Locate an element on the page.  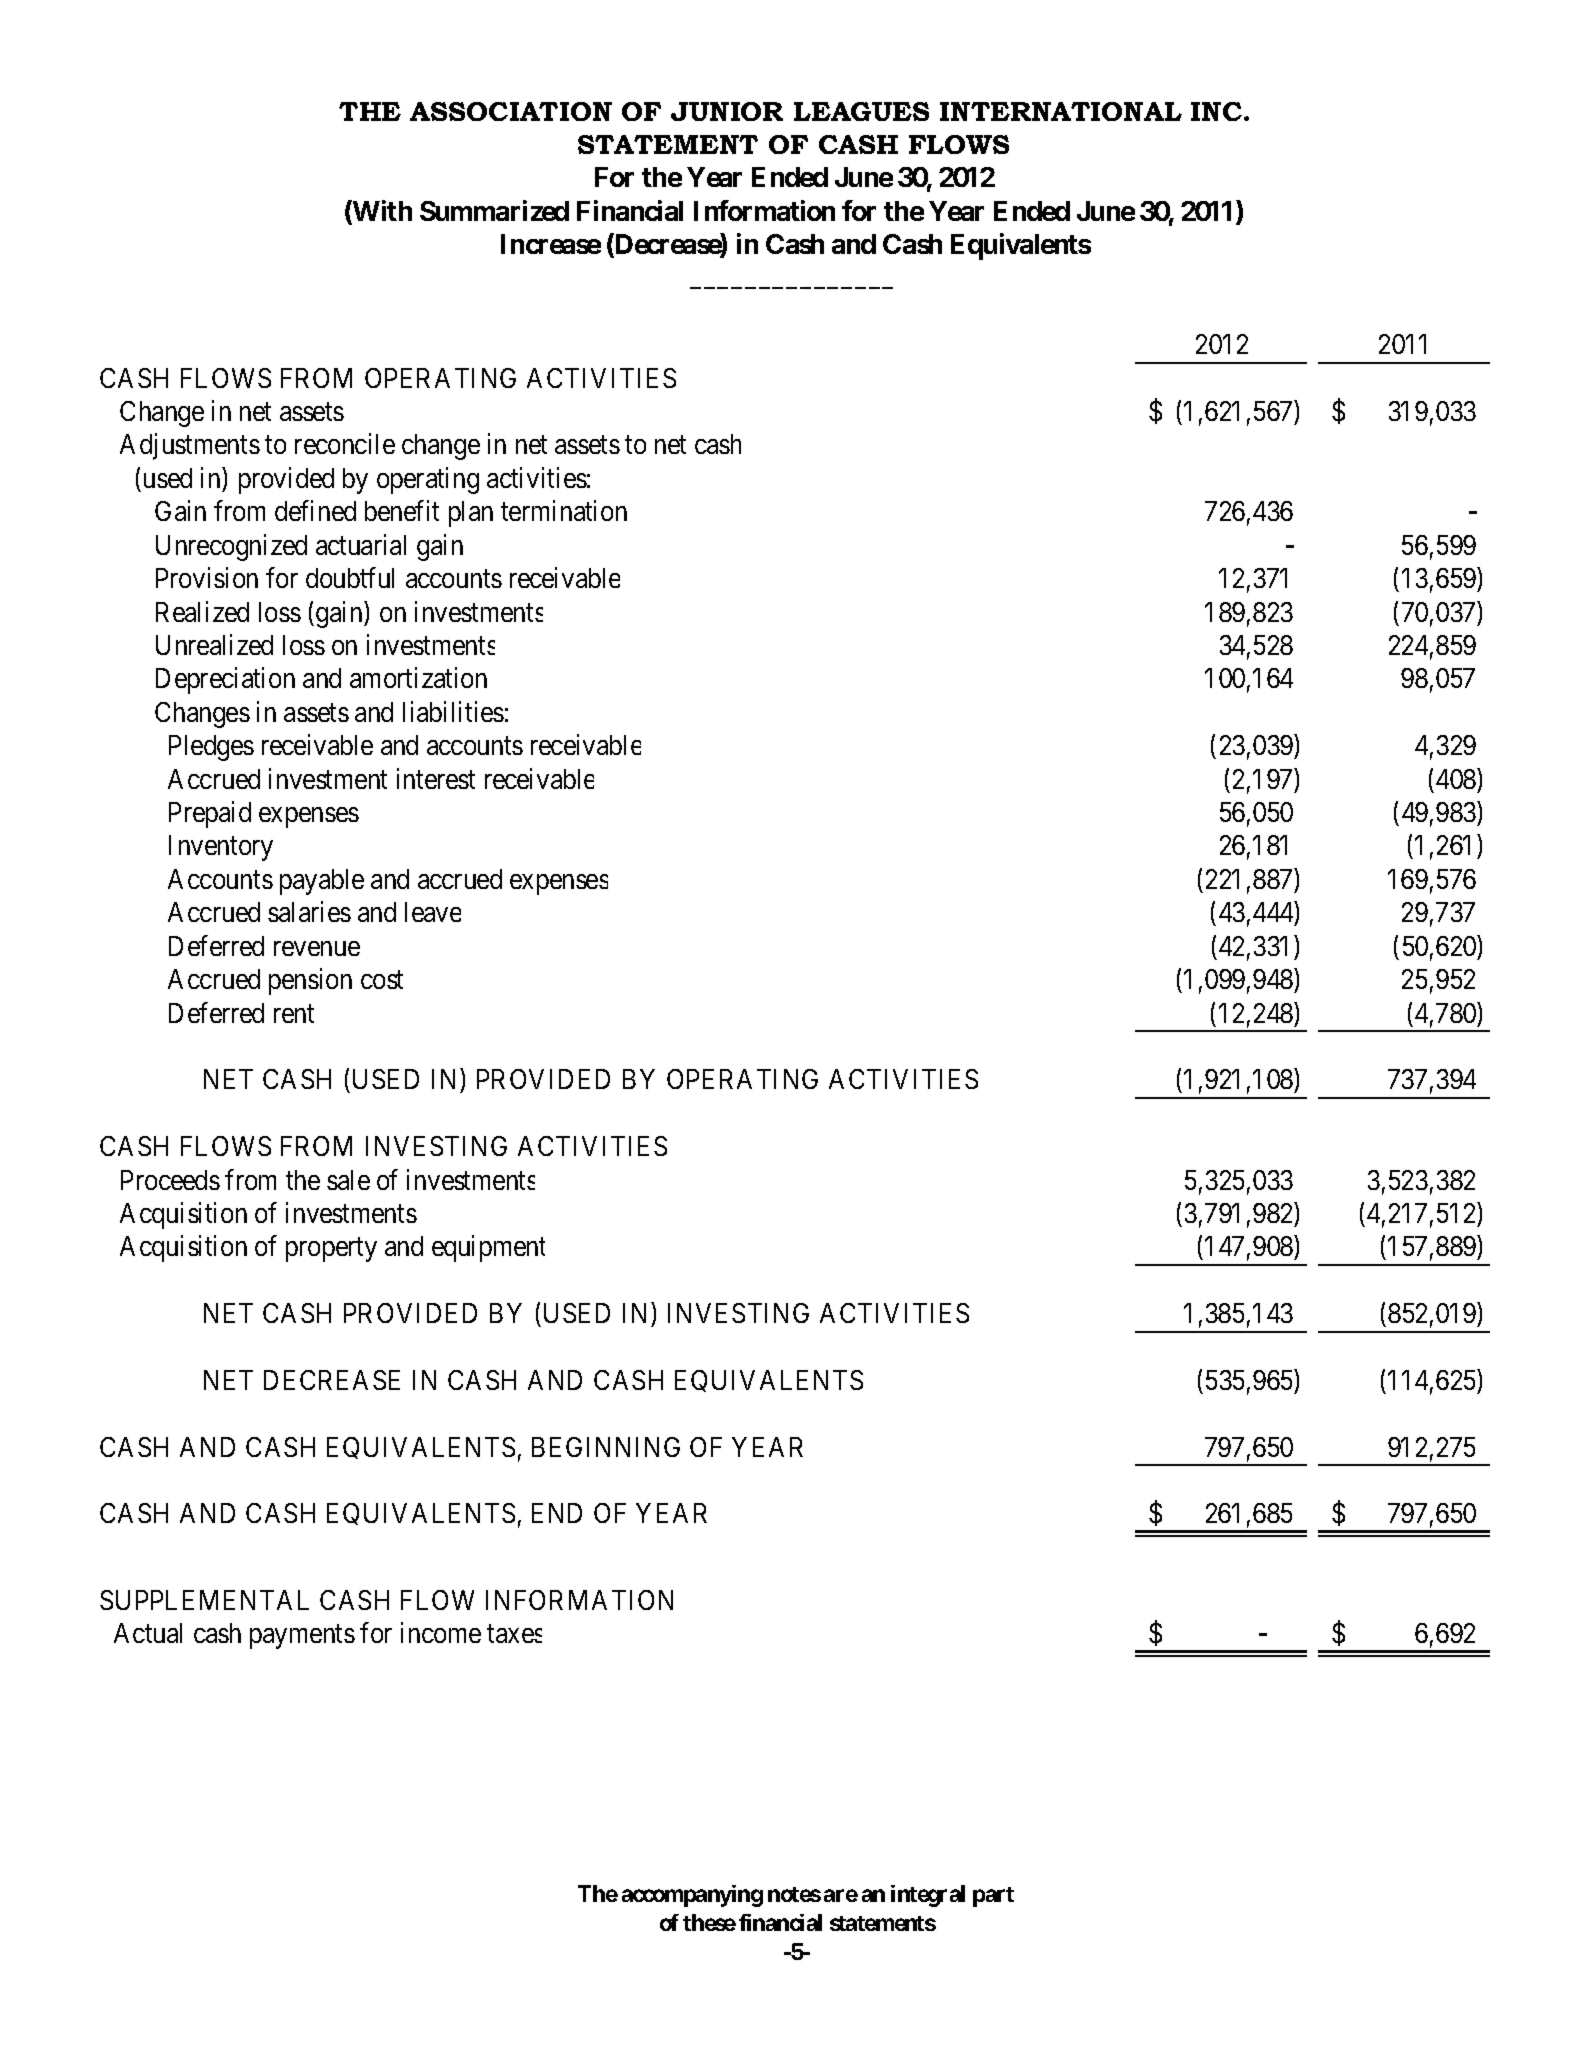
Unrecognized is located at coordinates (231, 547).
